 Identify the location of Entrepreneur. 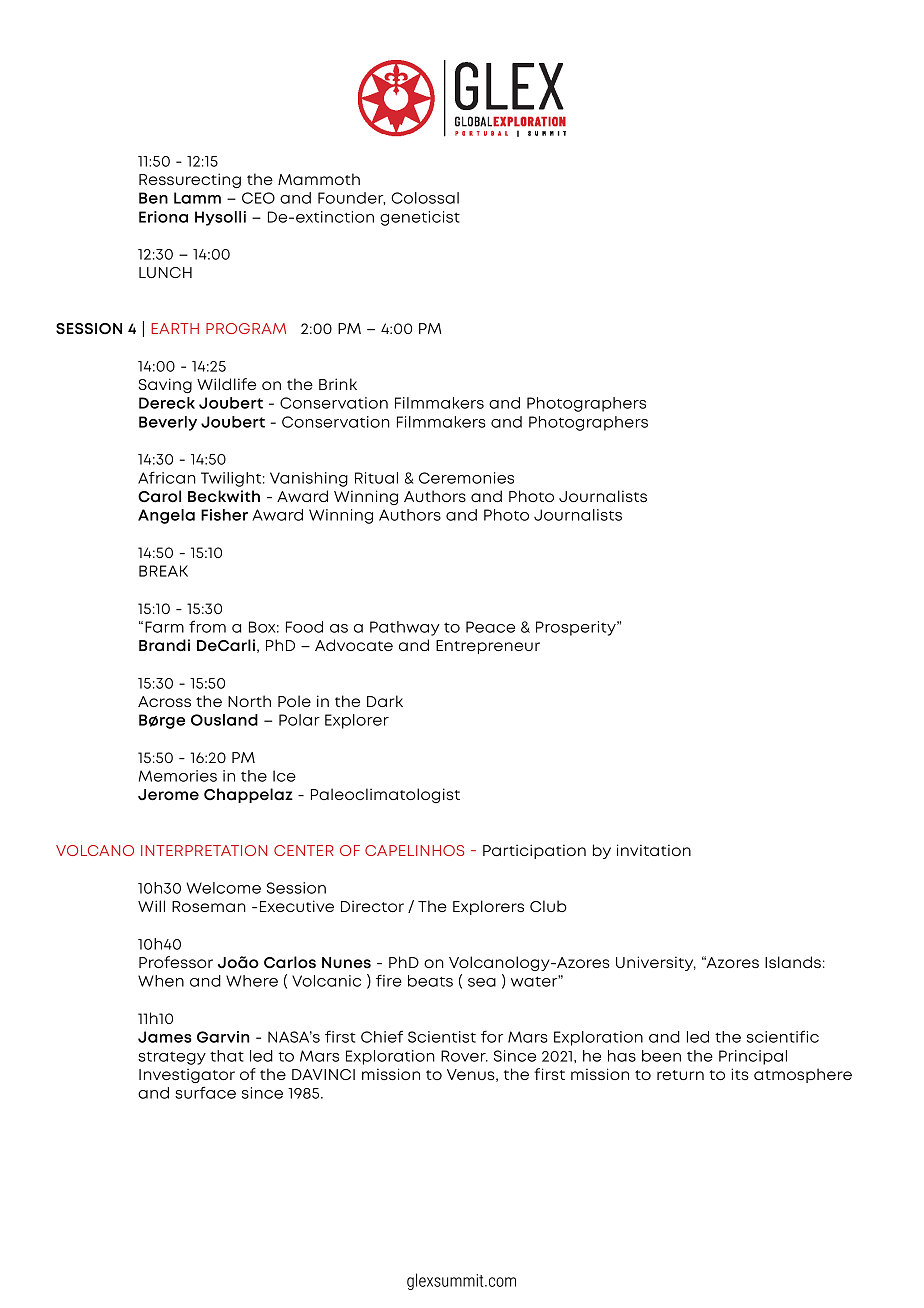
(488, 647).
